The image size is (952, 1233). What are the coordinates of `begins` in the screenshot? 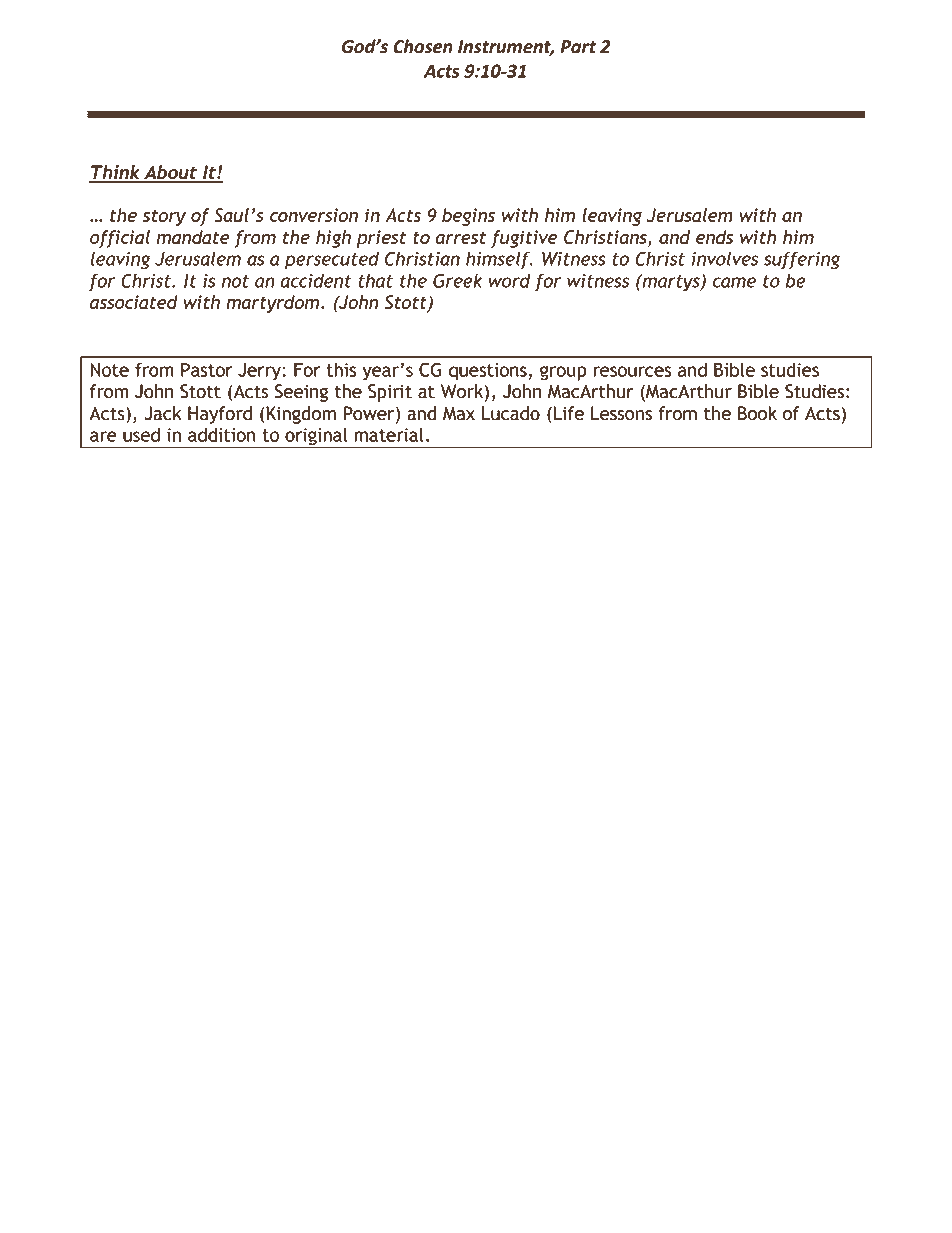 It's located at (468, 217).
